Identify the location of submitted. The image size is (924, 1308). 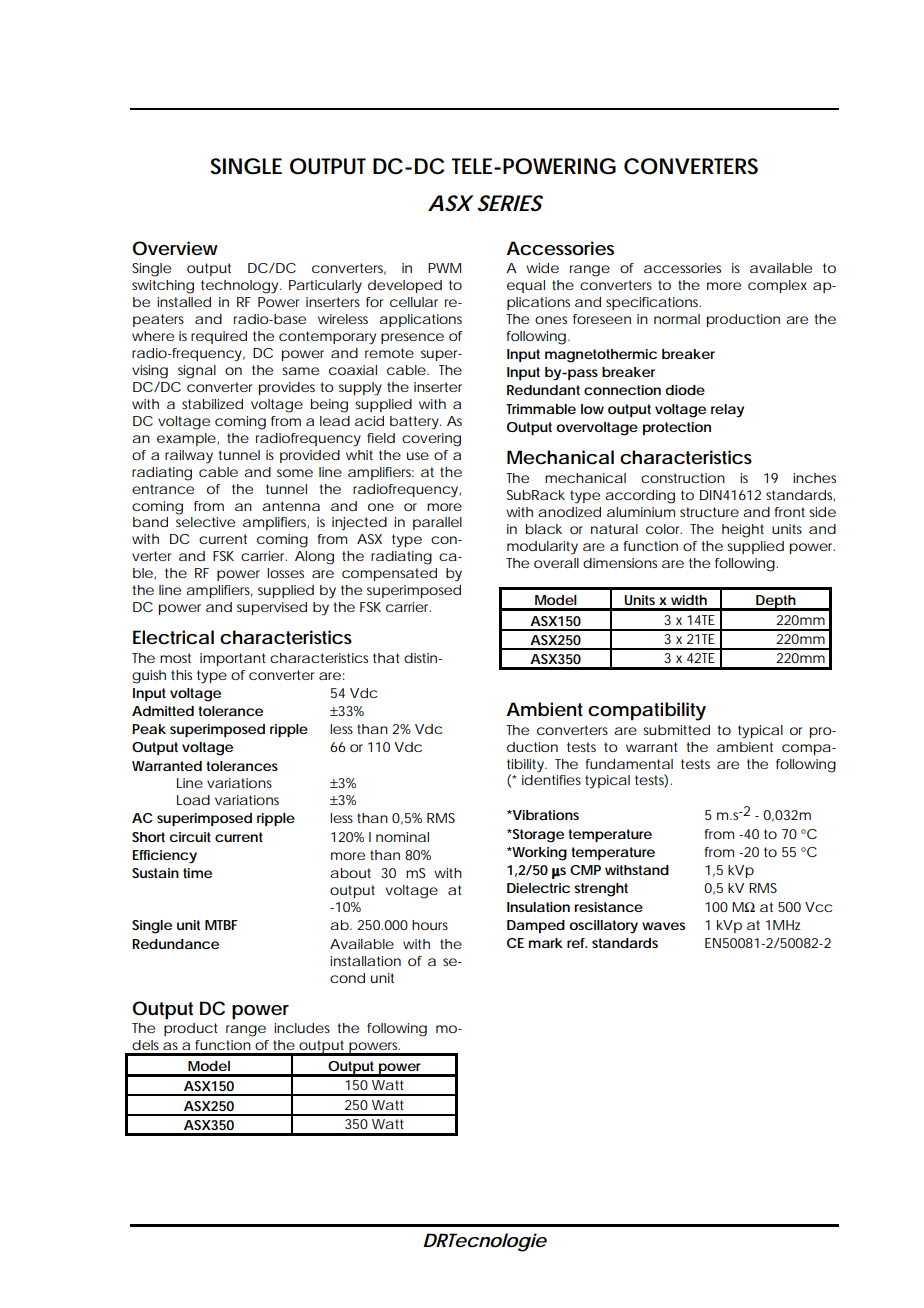
(676, 730).
